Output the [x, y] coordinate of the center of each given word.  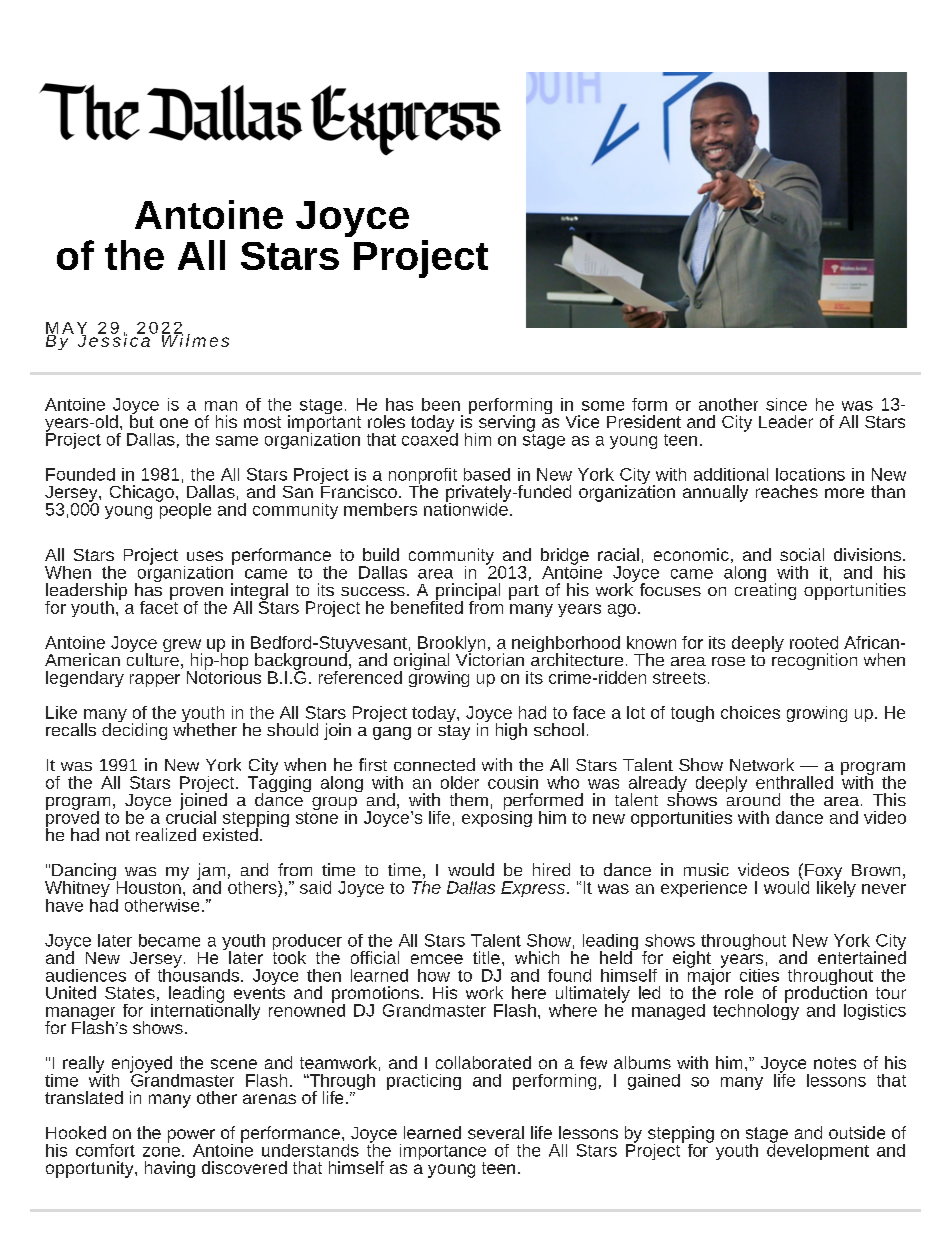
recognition [814, 660]
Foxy [825, 873]
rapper [155, 680]
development [818, 1150]
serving [507, 423]
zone [161, 1152]
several [496, 1132]
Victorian [490, 658]
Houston [150, 886]
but [142, 420]
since [786, 404]
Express [534, 889]
